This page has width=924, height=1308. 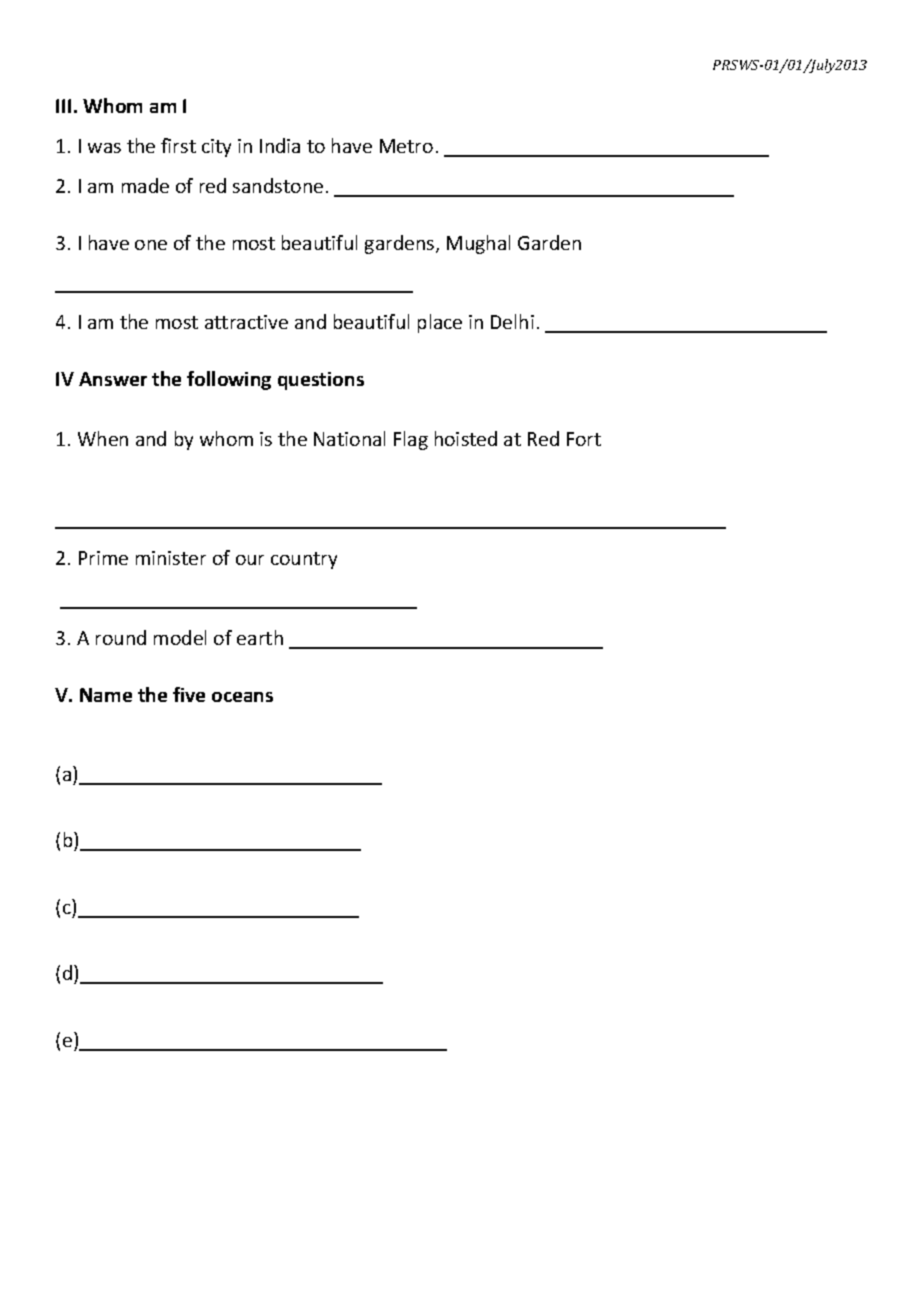 I want to click on was, so click(x=104, y=148).
